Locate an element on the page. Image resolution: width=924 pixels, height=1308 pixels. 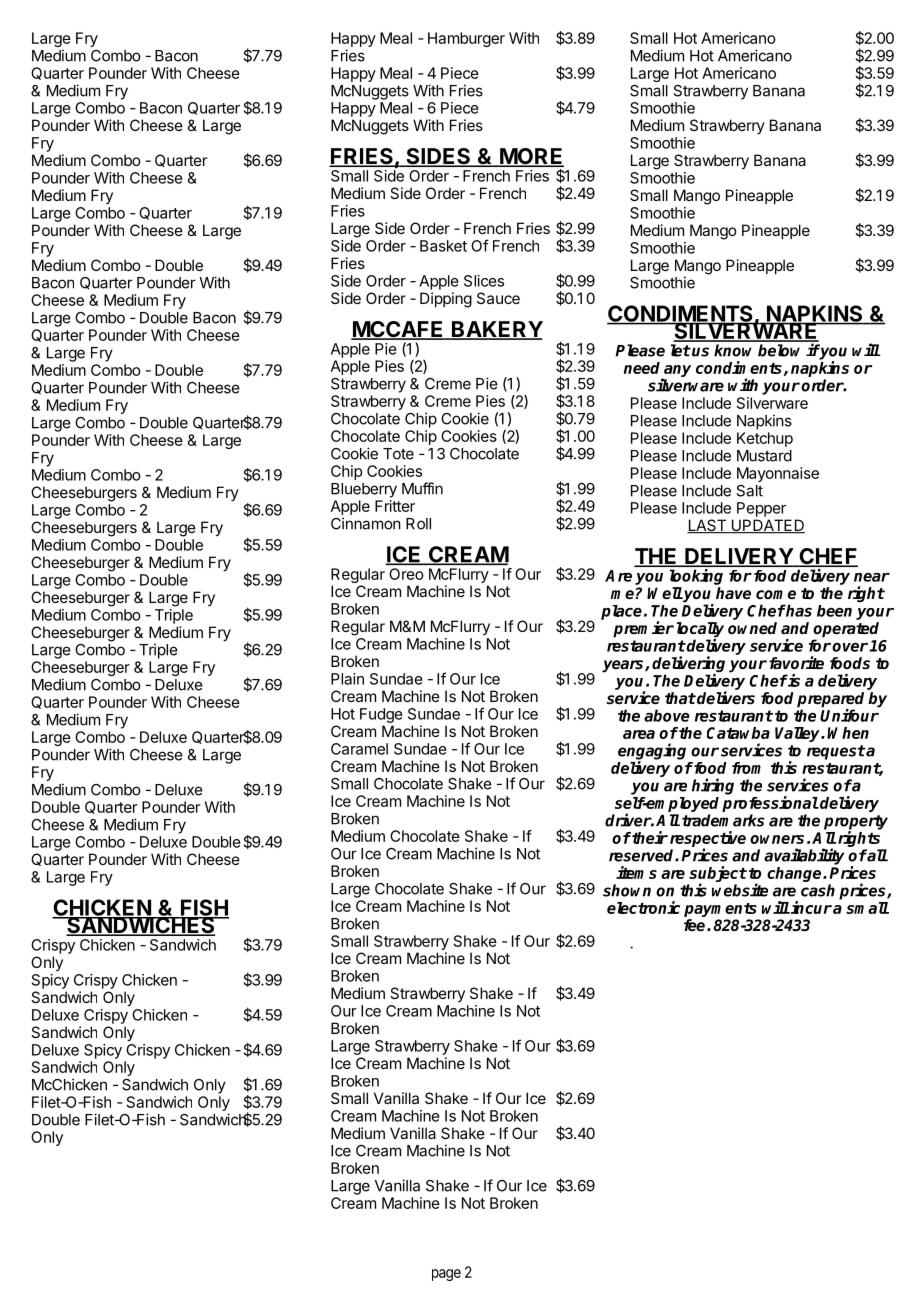
fee is located at coordinates (696, 925).
